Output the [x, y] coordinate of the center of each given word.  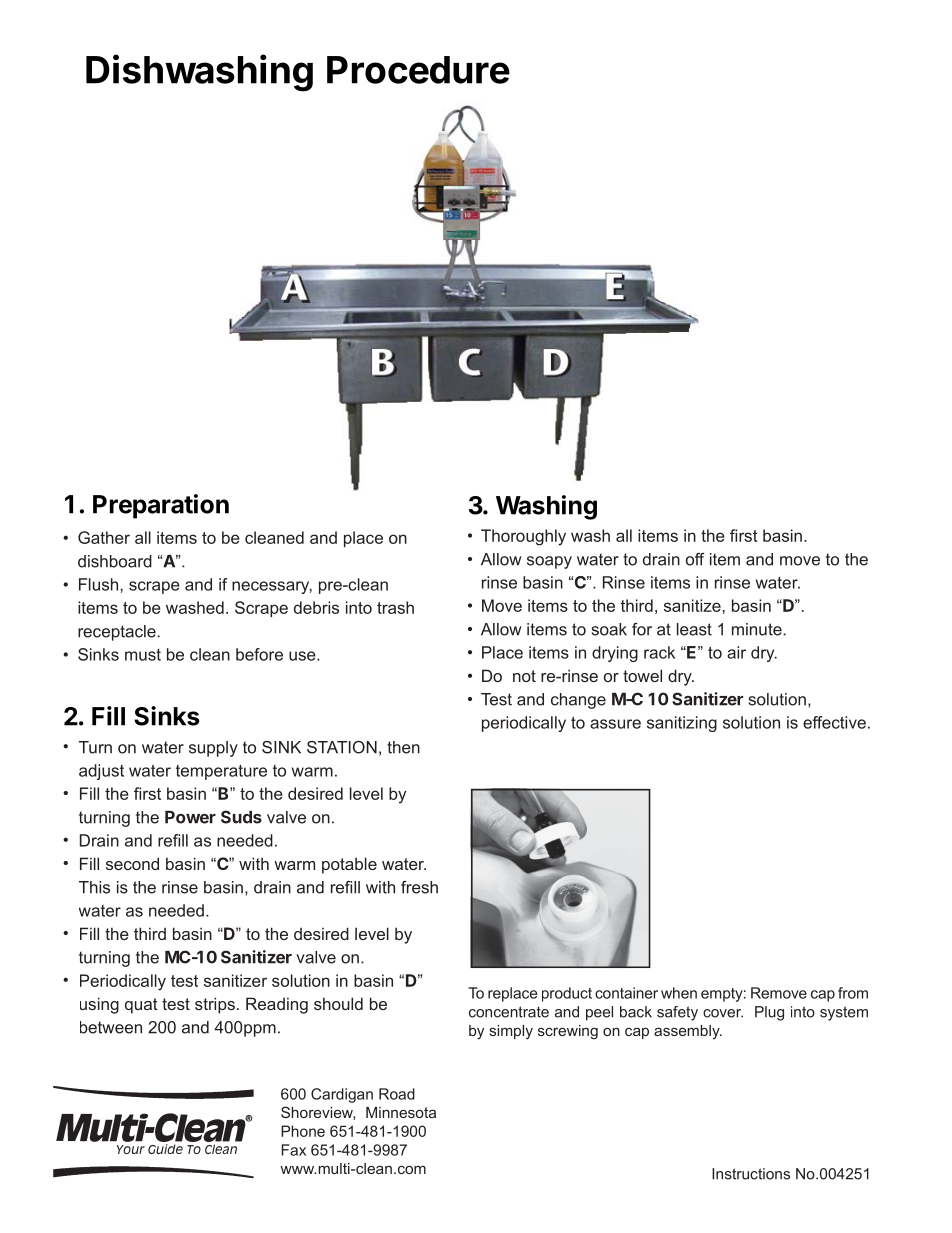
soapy [549, 562]
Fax [293, 1150]
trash [395, 607]
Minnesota [401, 1112]
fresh [419, 887]
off [695, 559]
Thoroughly [523, 537]
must [143, 655]
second [132, 863]
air [736, 652]
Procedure [418, 70]
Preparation [161, 506]
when [679, 993]
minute [757, 629]
